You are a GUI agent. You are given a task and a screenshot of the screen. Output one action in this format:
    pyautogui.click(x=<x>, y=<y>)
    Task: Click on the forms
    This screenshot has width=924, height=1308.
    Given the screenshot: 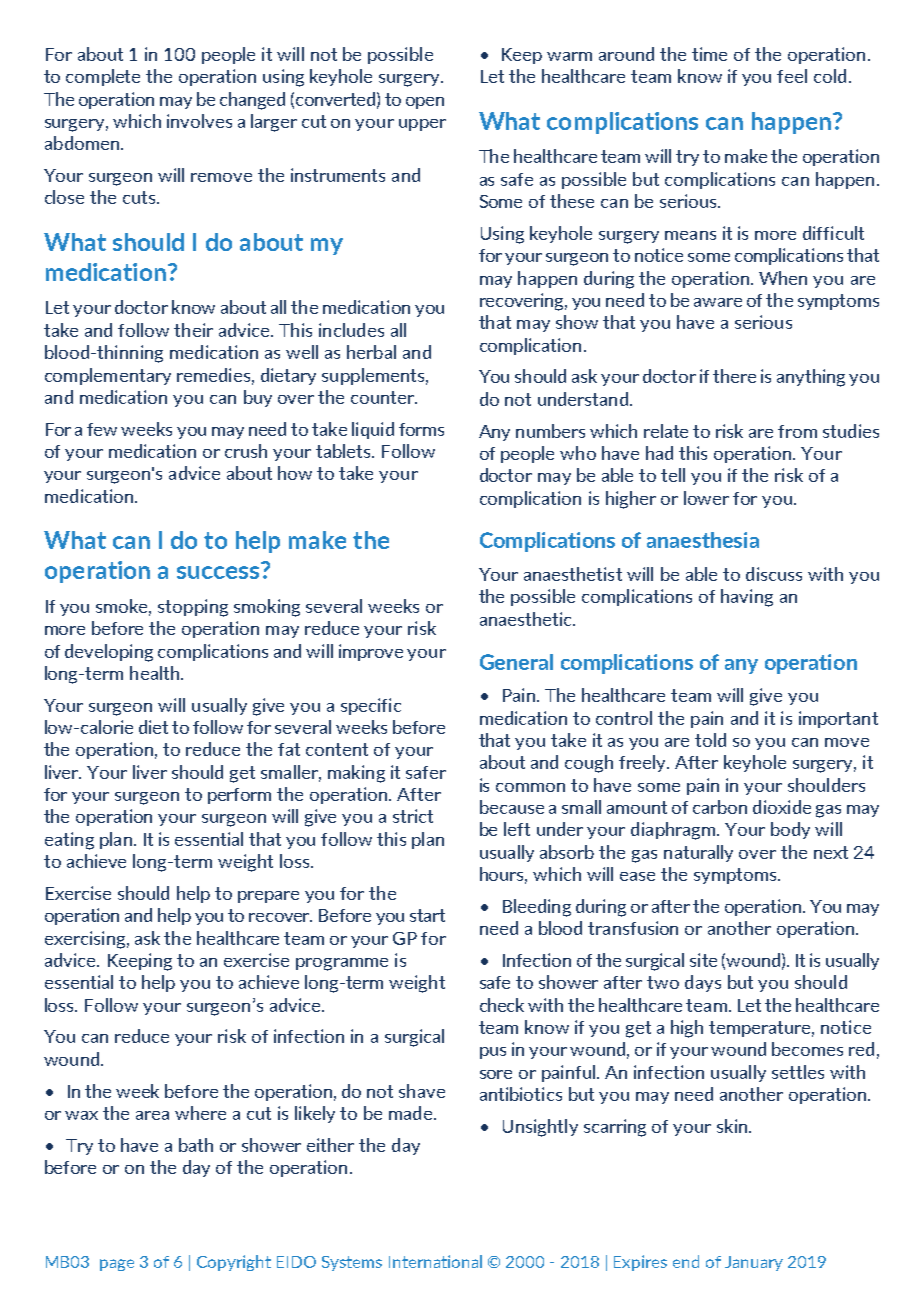 What is the action you would take?
    pyautogui.click(x=421, y=429)
